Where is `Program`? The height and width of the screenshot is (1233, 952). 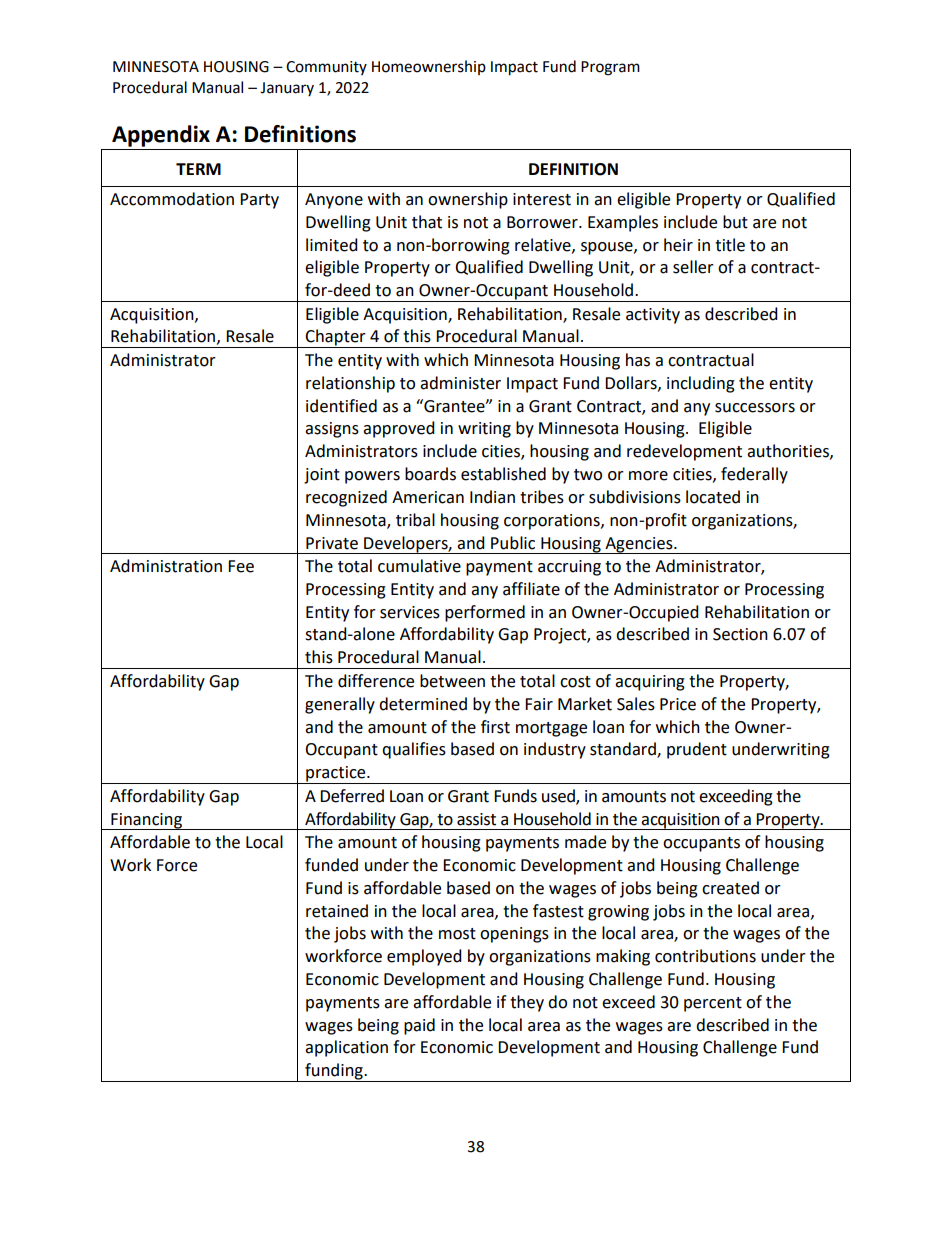 Program is located at coordinates (610, 68).
